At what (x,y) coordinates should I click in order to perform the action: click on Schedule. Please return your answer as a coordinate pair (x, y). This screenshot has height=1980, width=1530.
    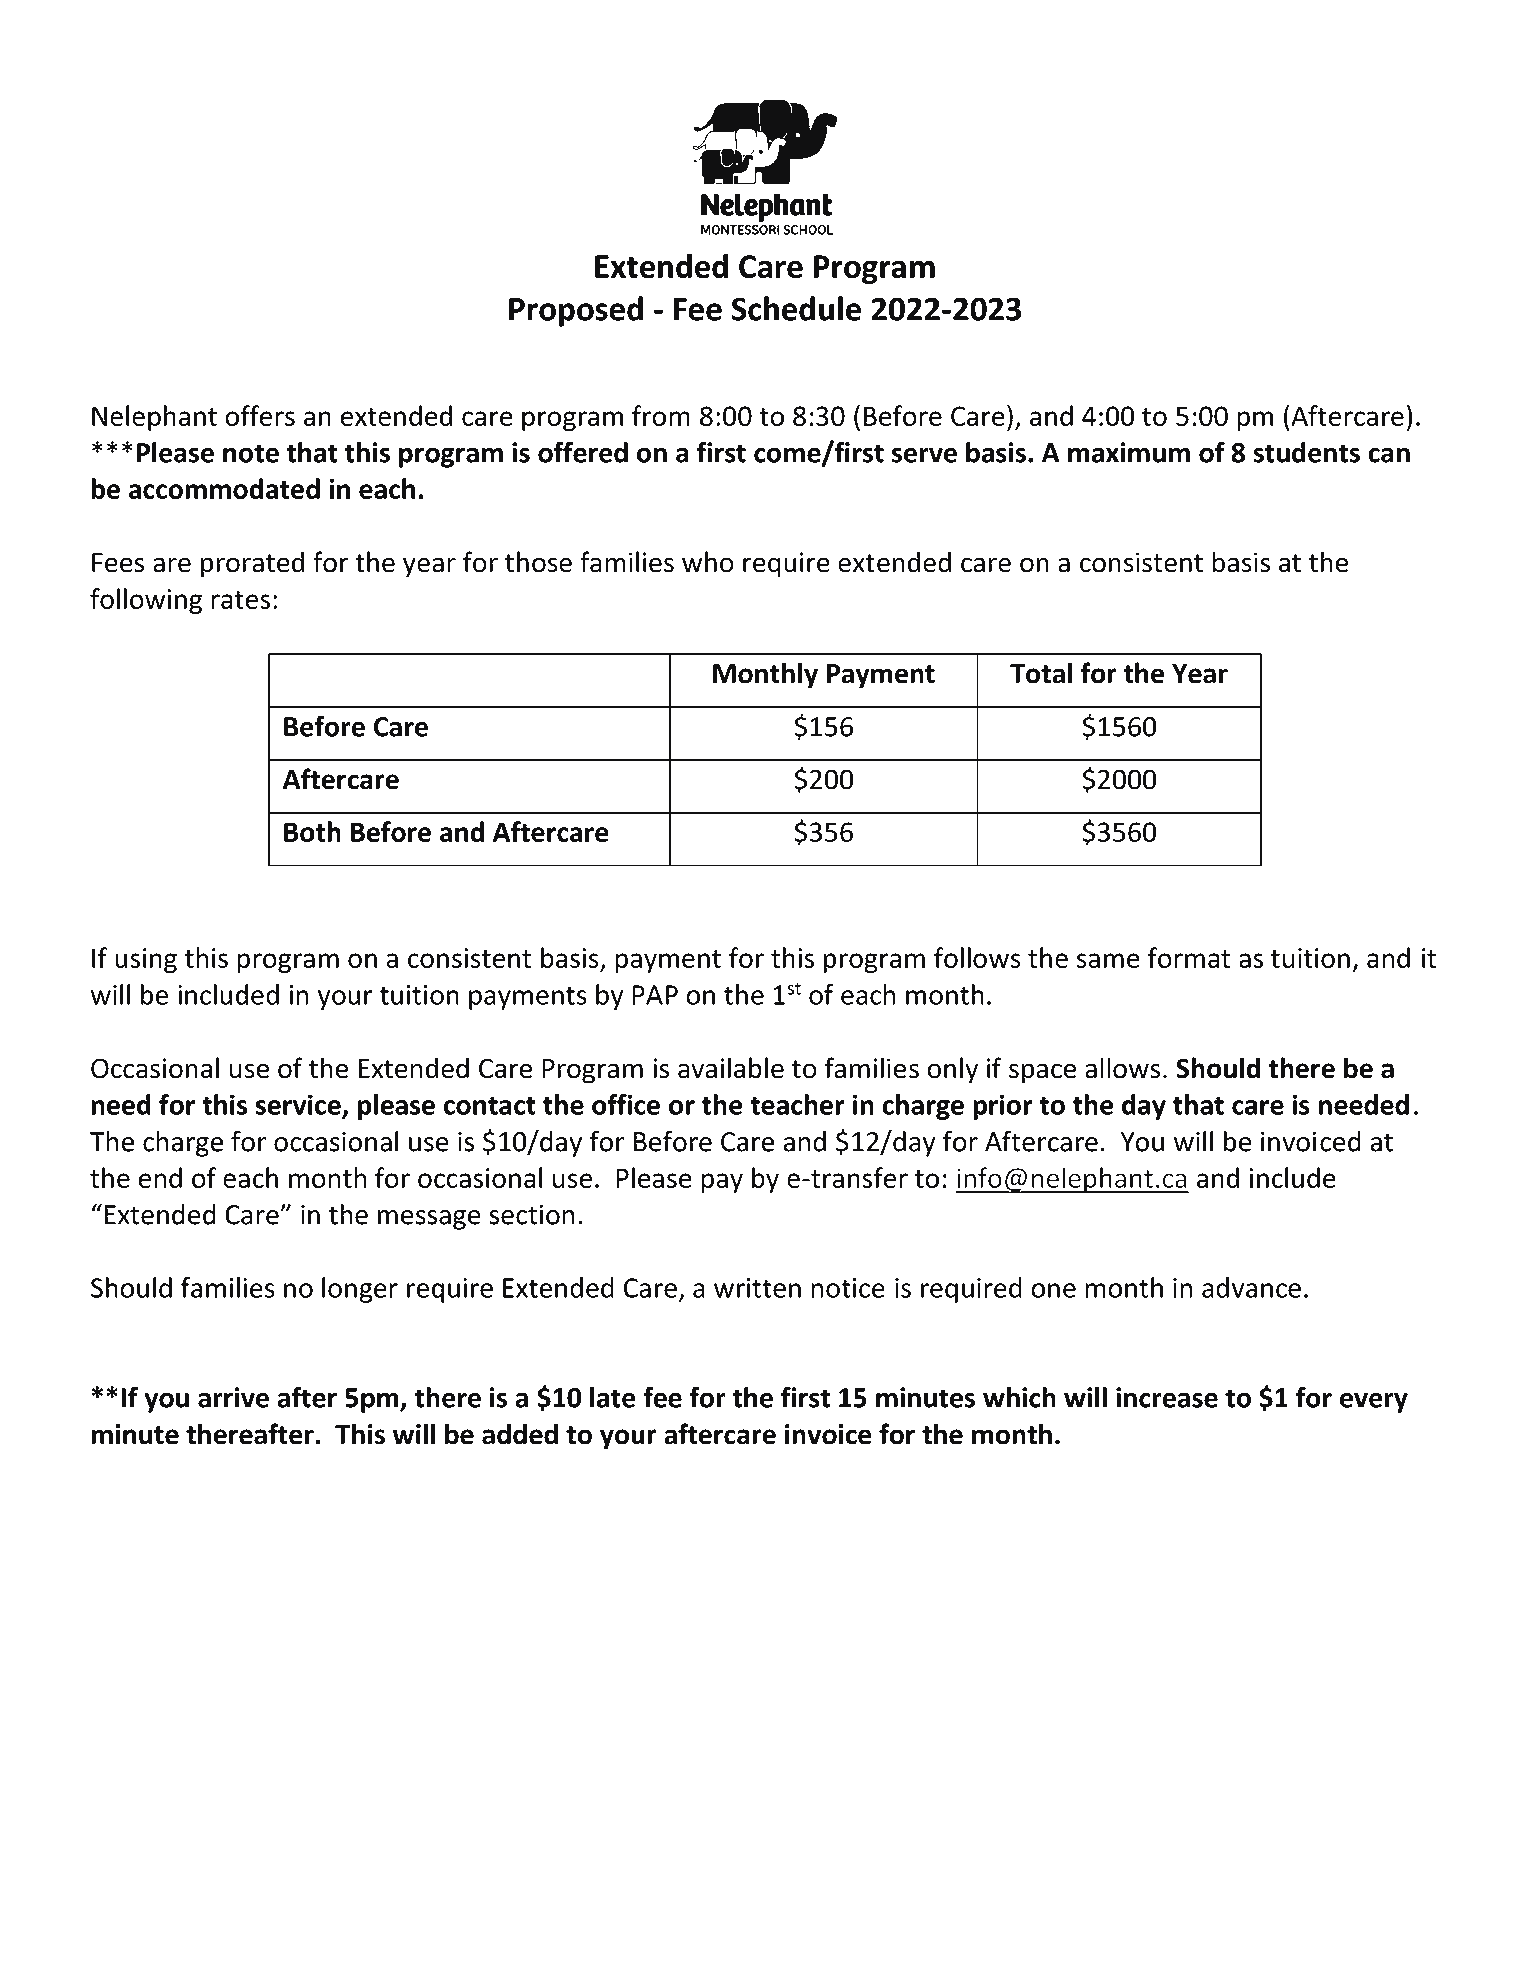
    Looking at the image, I should click on (796, 308).
